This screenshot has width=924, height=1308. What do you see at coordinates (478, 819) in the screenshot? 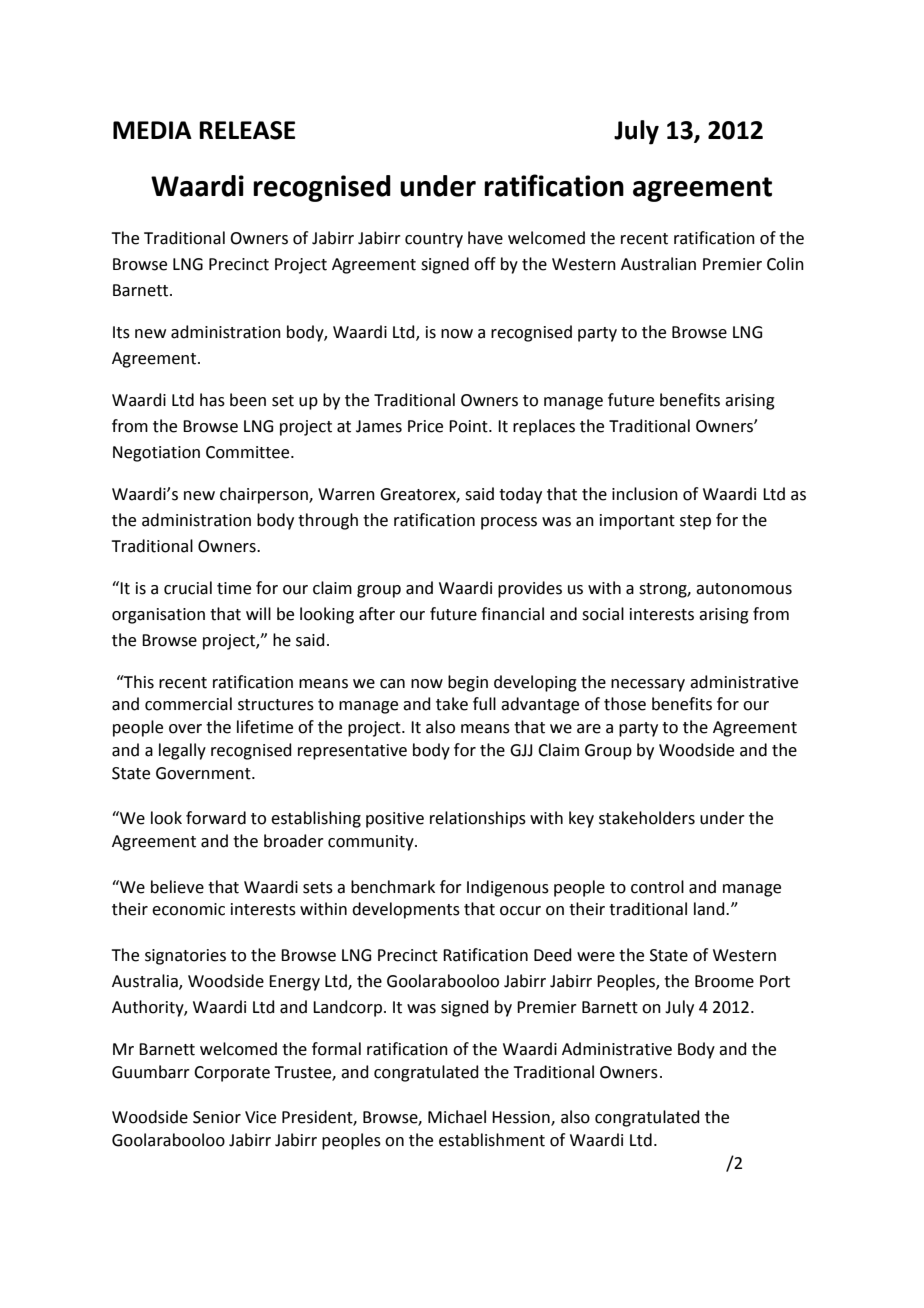
I see `relationships` at bounding box center [478, 819].
